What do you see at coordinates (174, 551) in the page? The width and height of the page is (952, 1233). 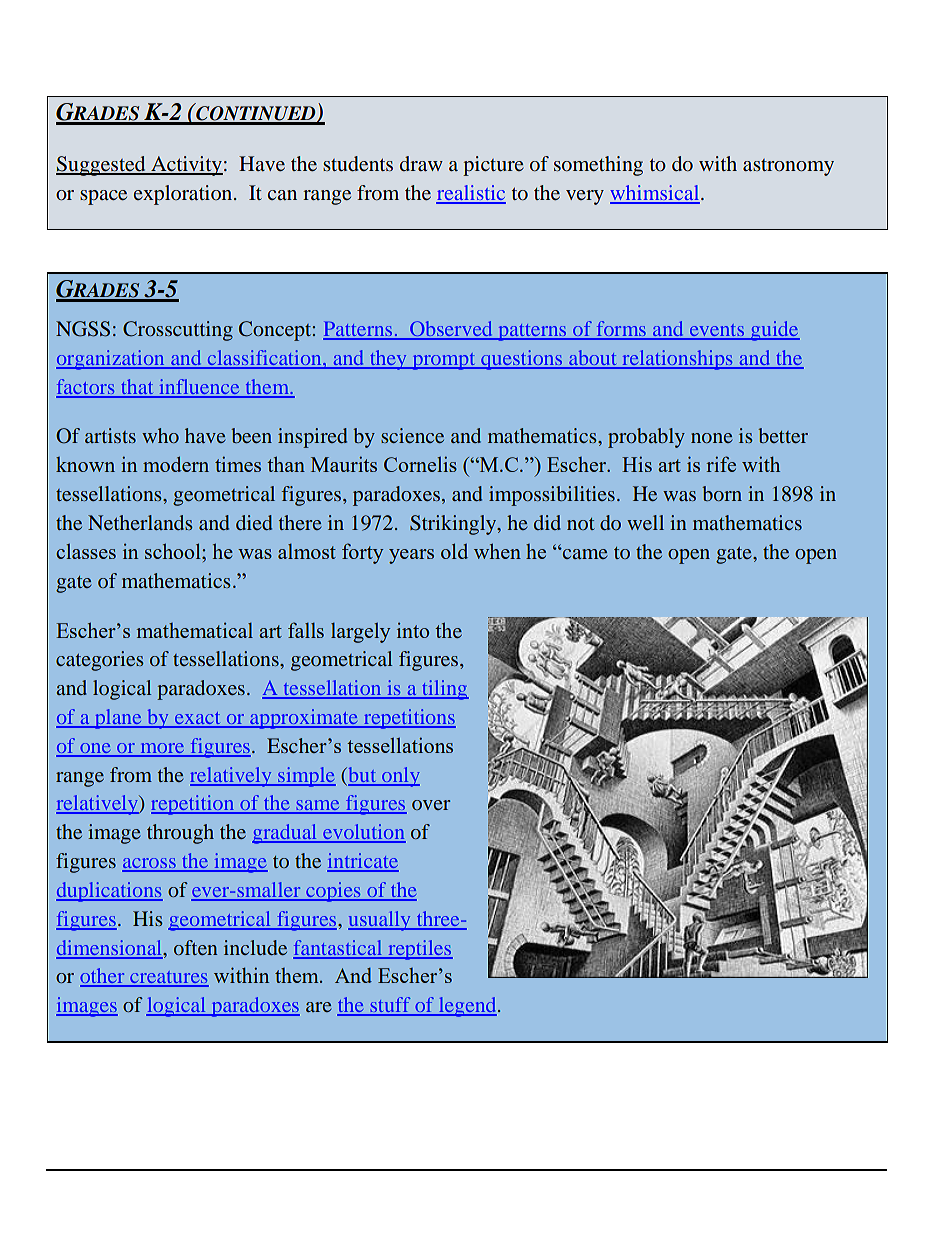 I see `school` at bounding box center [174, 551].
